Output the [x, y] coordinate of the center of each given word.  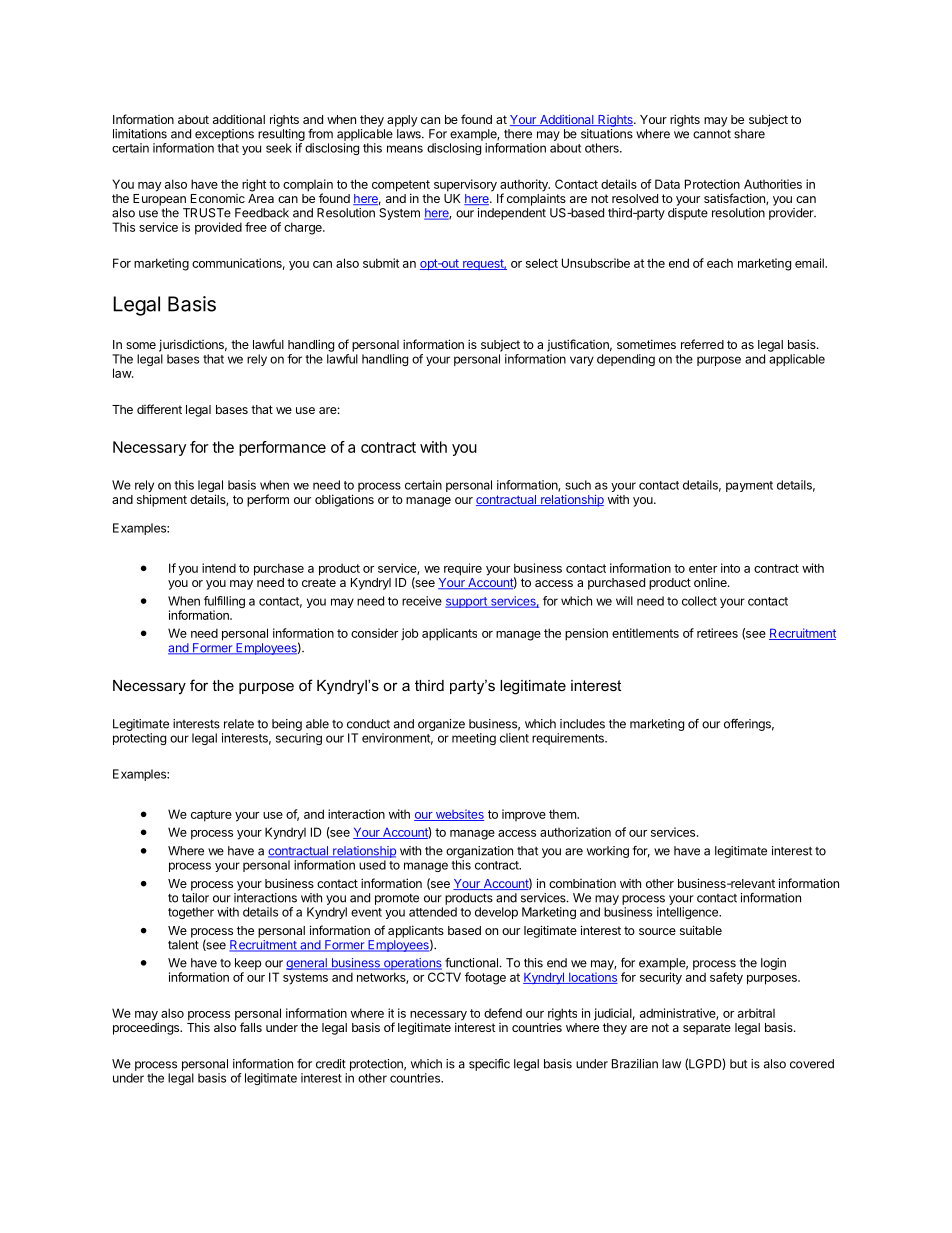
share [749, 134]
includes [582, 724]
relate [239, 724]
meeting [474, 739]
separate [707, 1029]
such [578, 485]
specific [489, 1065]
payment [749, 486]
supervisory [465, 185]
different [159, 409]
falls [251, 1027]
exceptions [224, 135]
